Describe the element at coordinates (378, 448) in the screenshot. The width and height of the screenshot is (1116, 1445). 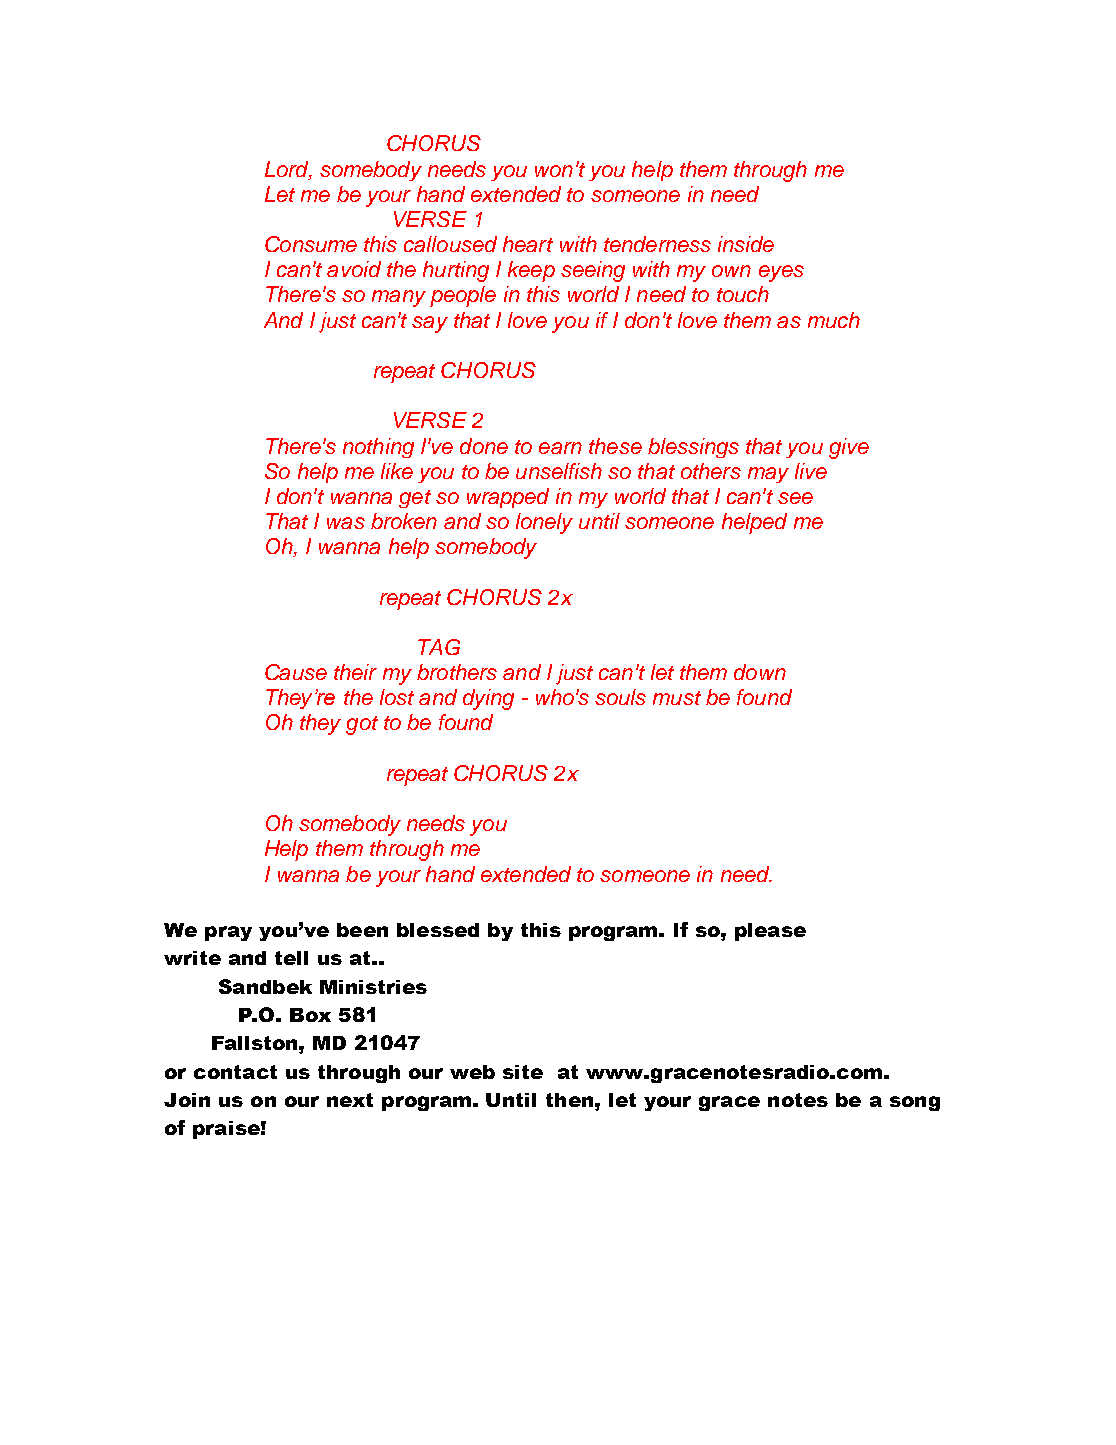
I see `nothing` at that location.
